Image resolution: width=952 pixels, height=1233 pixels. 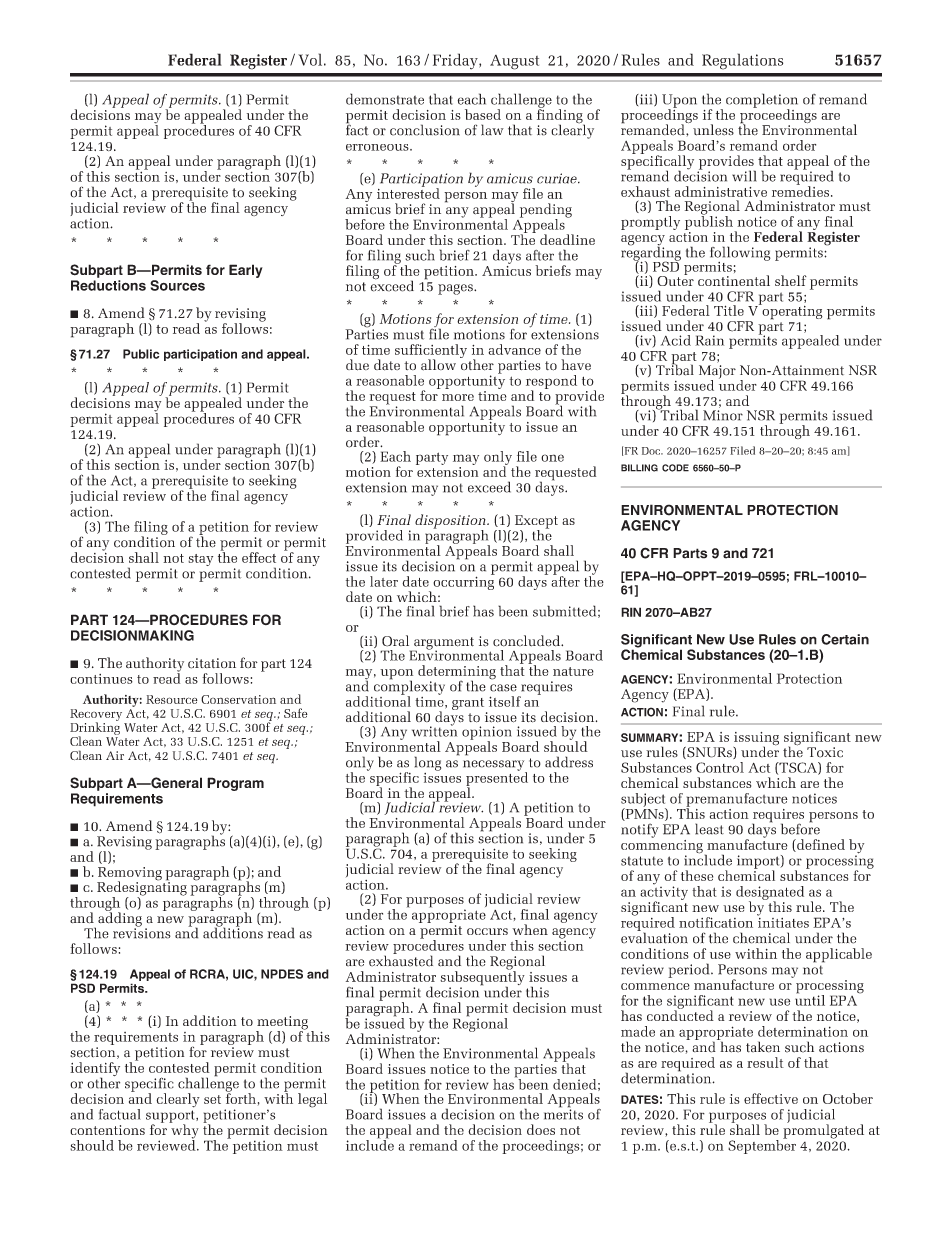 What do you see at coordinates (385, 99) in the screenshot?
I see `demonstrate` at bounding box center [385, 99].
